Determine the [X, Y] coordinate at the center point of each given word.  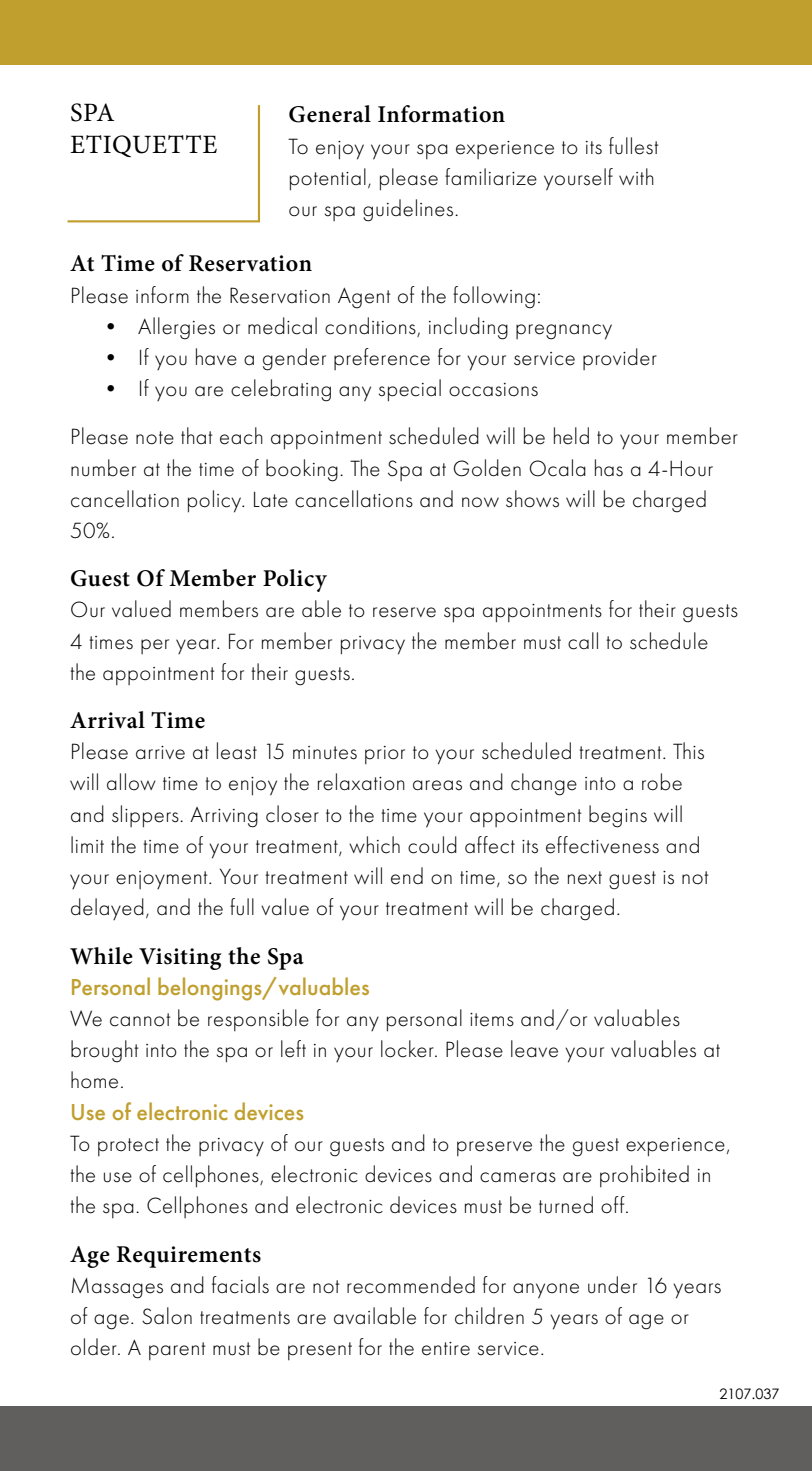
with [636, 176]
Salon [167, 1316]
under [612, 1285]
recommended [411, 1285]
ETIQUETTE [143, 146]
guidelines [409, 210]
